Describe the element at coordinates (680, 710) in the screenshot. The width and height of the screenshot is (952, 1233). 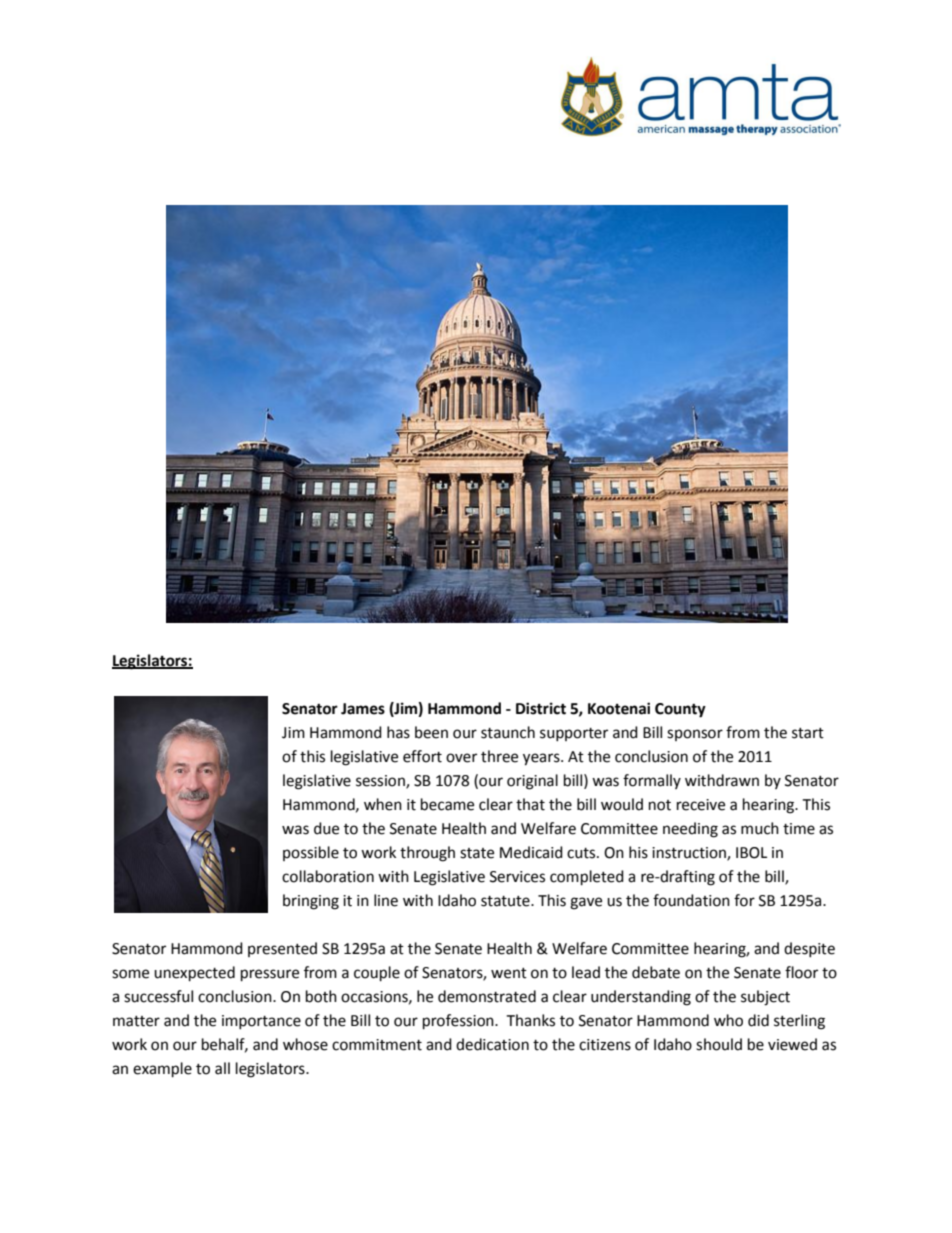
I see `County` at that location.
